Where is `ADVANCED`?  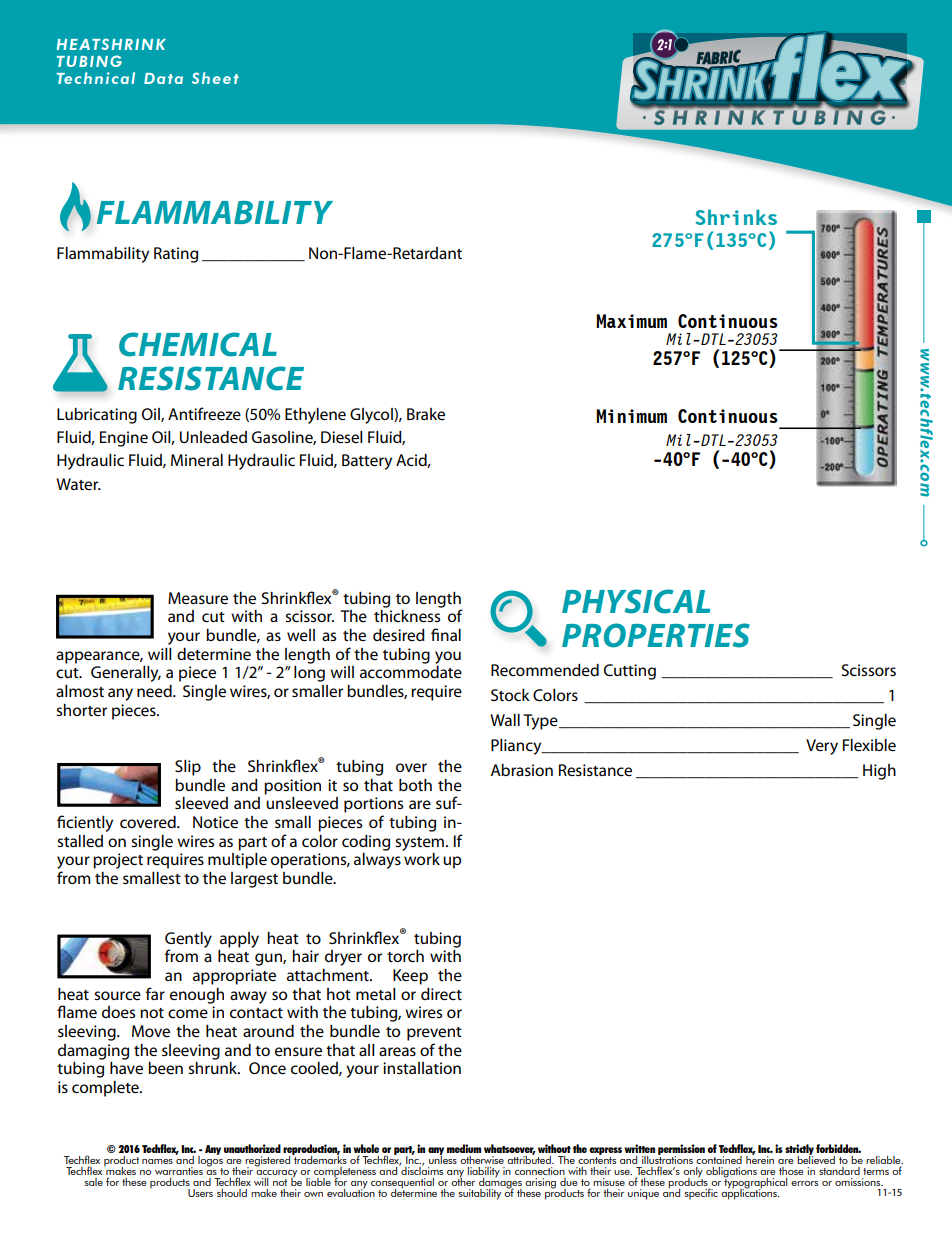
ADVANCED is located at coordinates (114, 65).
